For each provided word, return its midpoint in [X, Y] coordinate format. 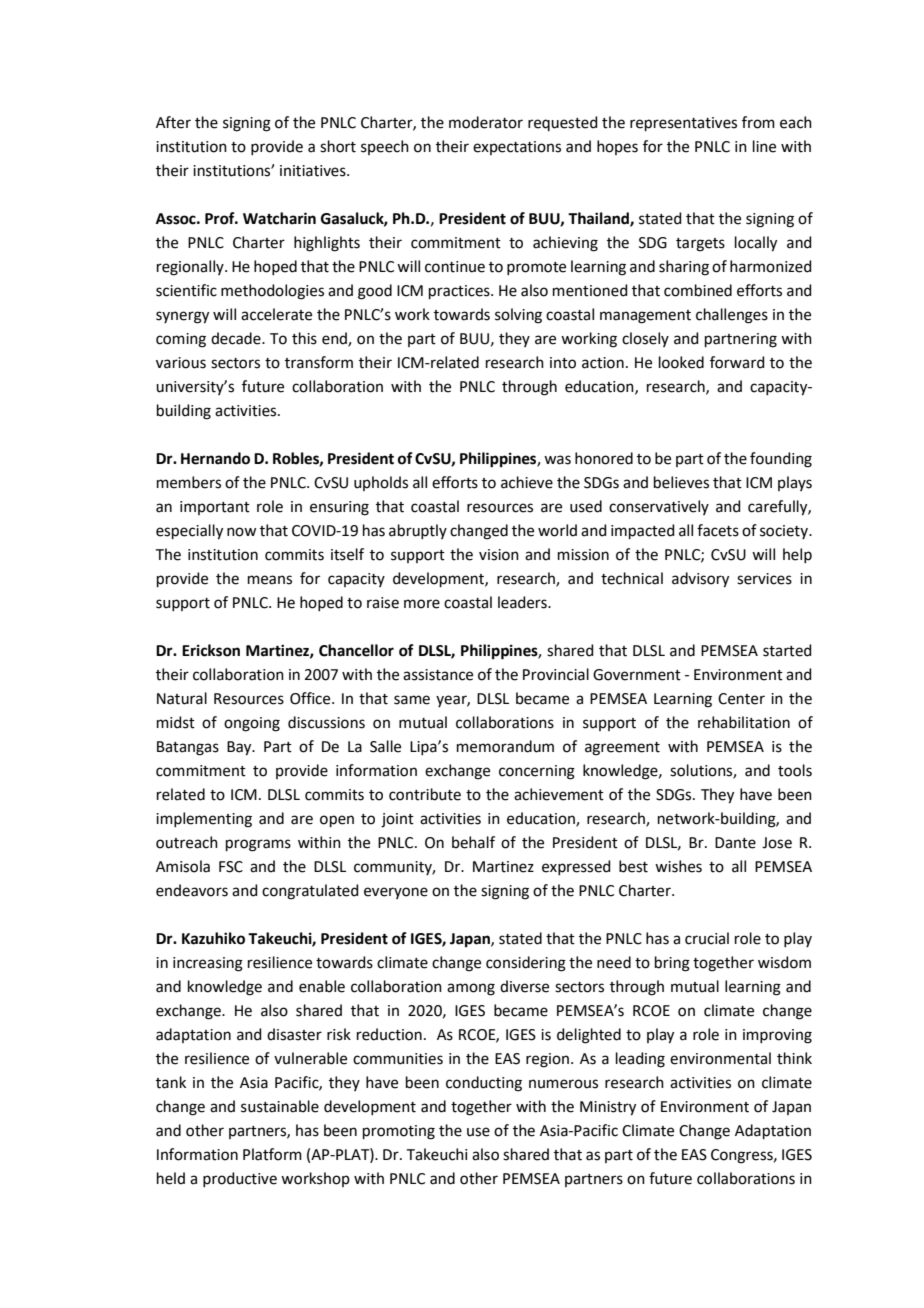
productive [240, 1179]
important [215, 508]
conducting [484, 1084]
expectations [517, 148]
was [557, 460]
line [764, 146]
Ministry [608, 1108]
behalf [473, 842]
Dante [735, 843]
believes [681, 482]
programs [258, 845]
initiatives [314, 171]
